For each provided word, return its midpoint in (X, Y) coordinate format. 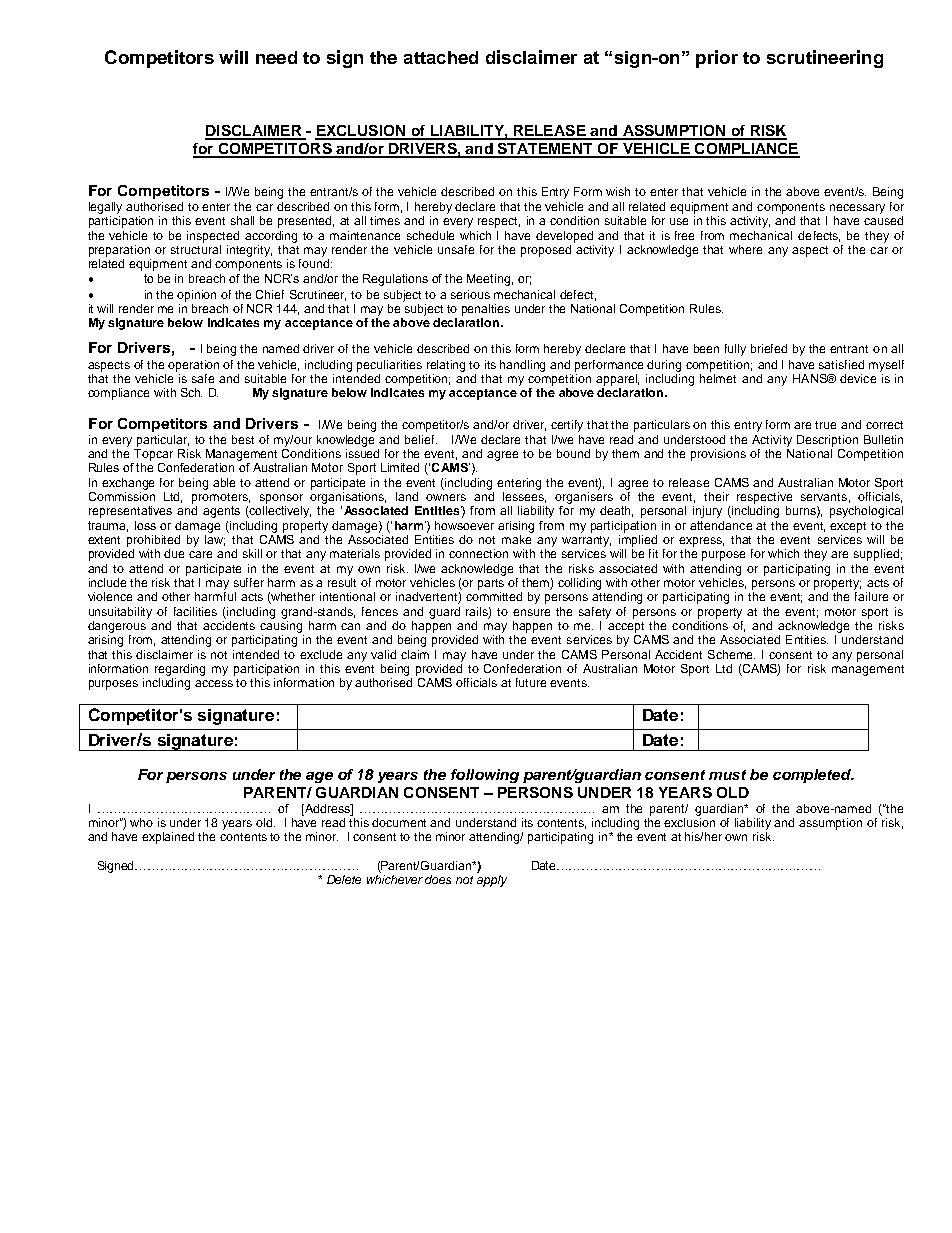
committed (494, 596)
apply (492, 881)
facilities (195, 611)
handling (522, 366)
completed (813, 776)
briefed (769, 348)
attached (441, 57)
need (276, 57)
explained (168, 838)
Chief (270, 294)
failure (871, 596)
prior (717, 59)
